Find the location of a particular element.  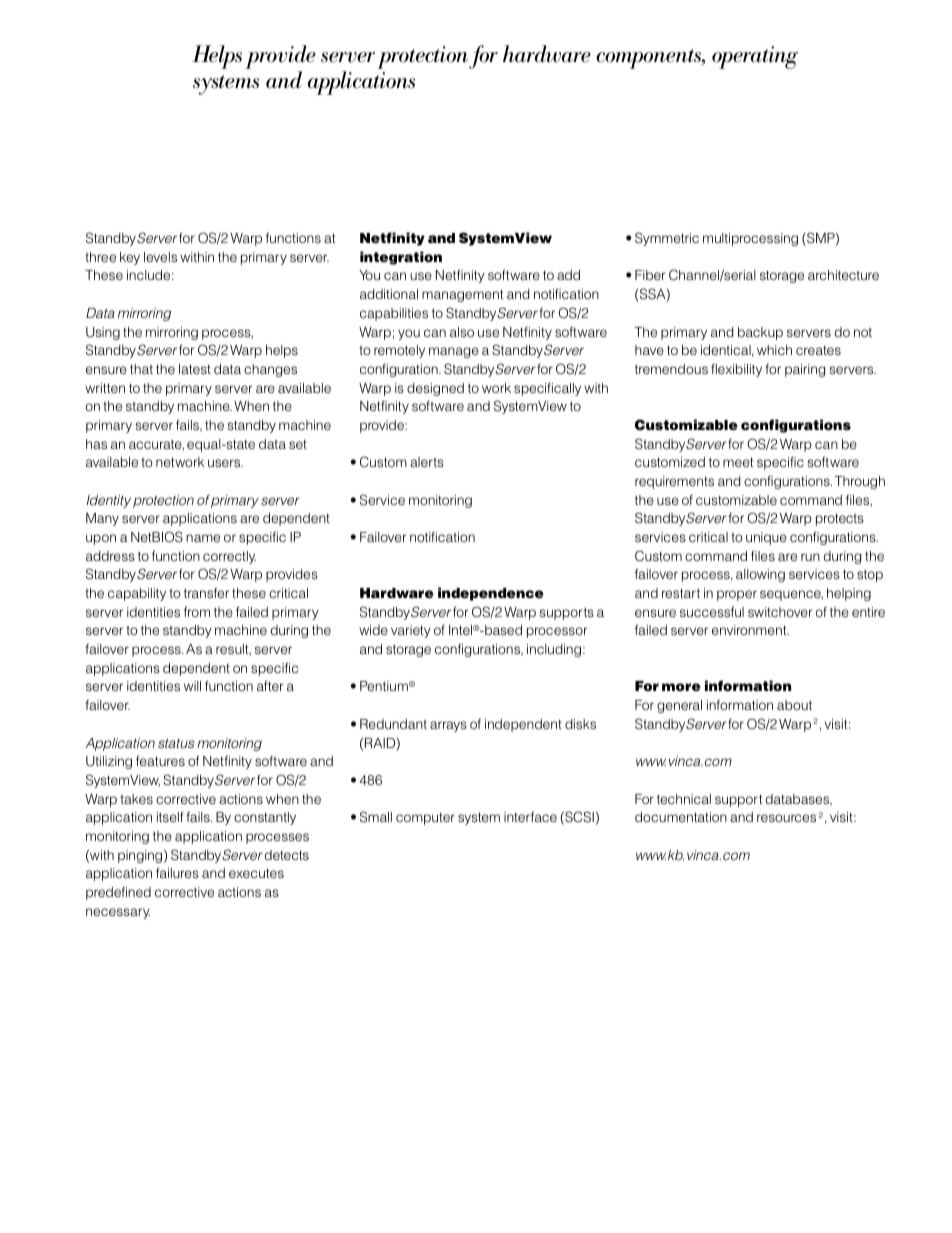

operating is located at coordinates (755, 57).
